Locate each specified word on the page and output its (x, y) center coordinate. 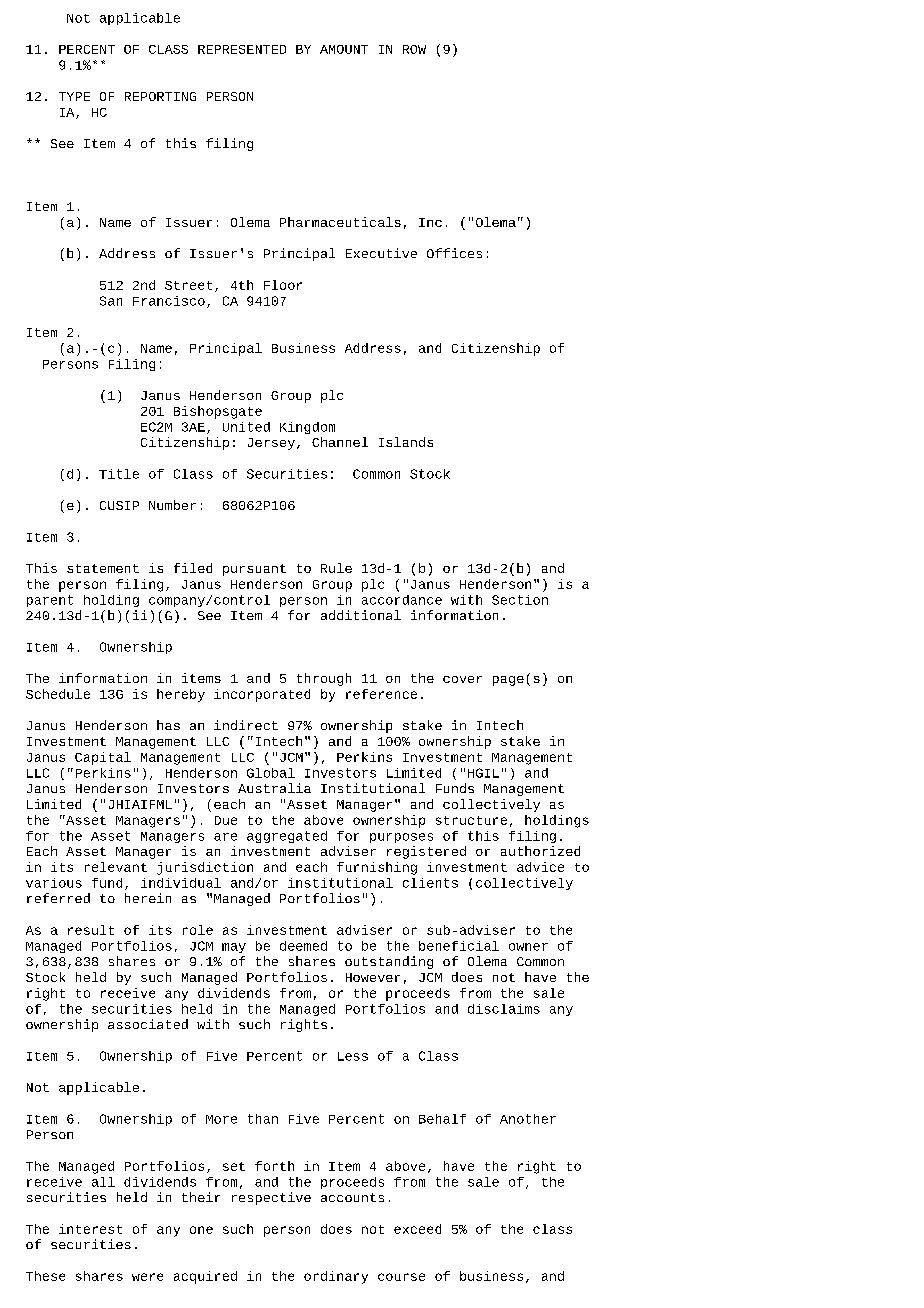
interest (90, 1229)
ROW (414, 49)
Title (119, 474)
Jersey (271, 444)
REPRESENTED (242, 49)
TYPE (74, 96)
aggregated (287, 837)
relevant (116, 867)
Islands (406, 442)
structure (471, 820)
